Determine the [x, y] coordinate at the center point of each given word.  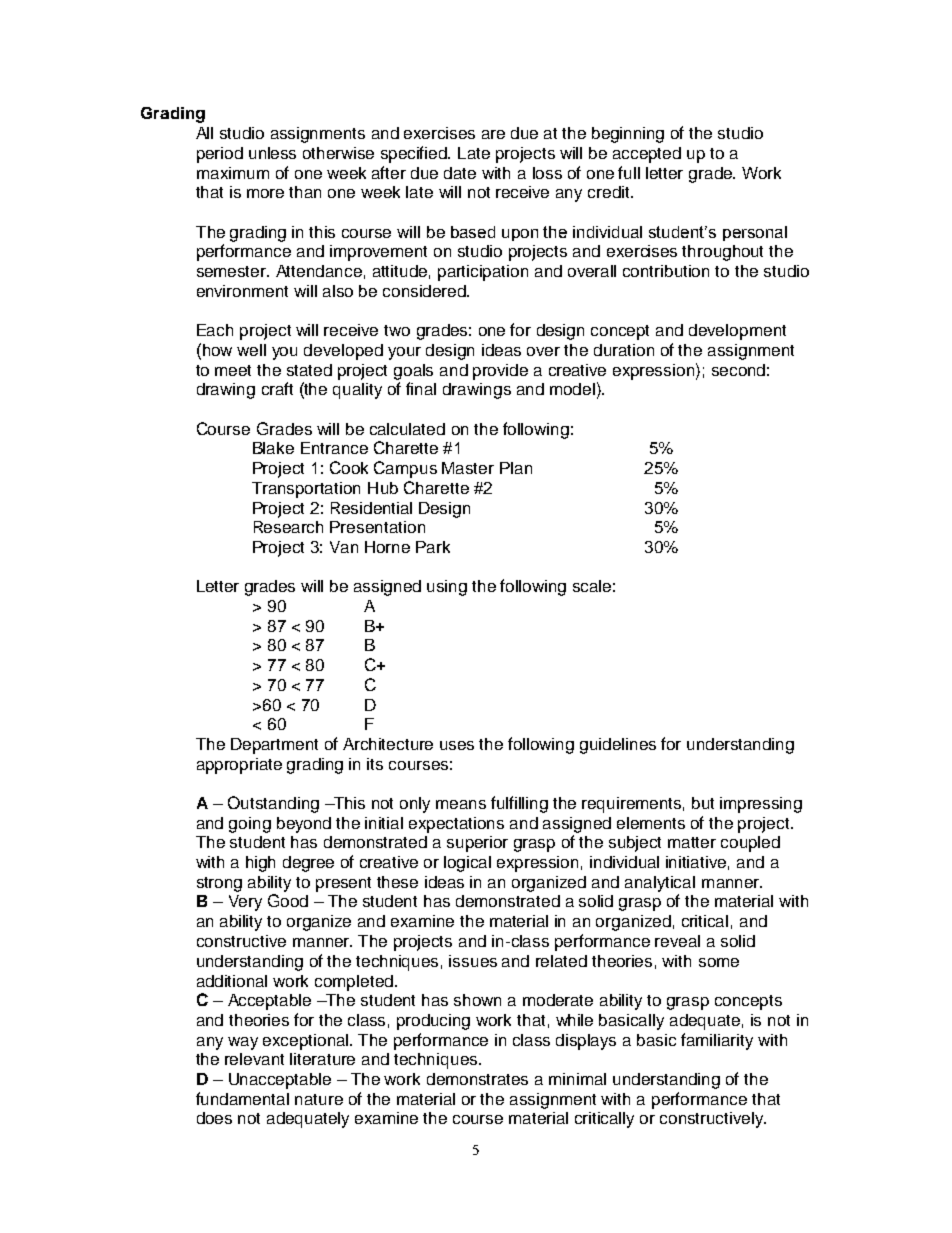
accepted [647, 155]
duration [624, 350]
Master [468, 468]
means [461, 804]
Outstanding [273, 804]
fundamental [242, 1098]
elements [651, 823]
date [460, 173]
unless [272, 153]
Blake [273, 448]
